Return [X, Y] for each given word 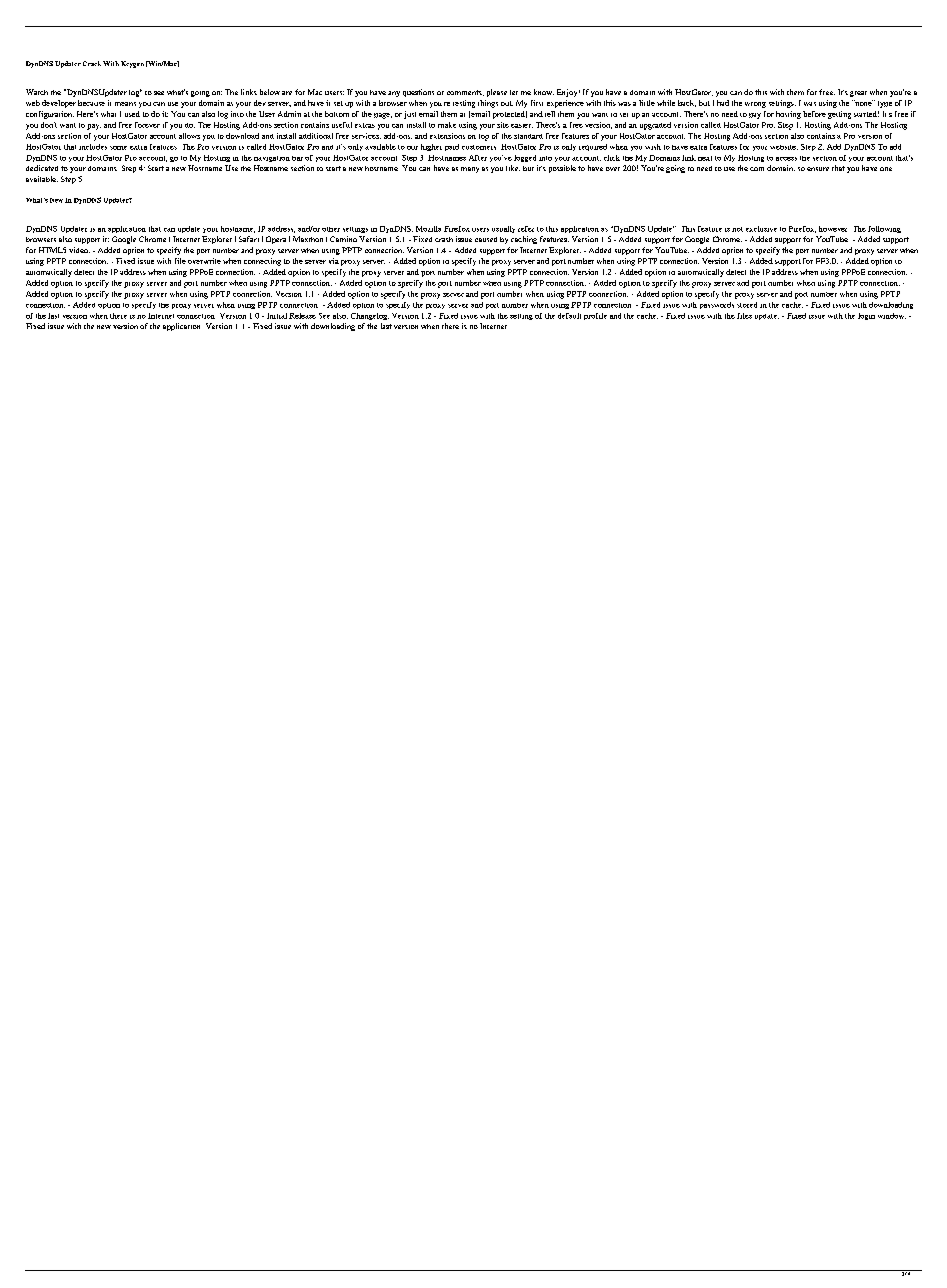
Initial [277, 316]
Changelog [370, 316]
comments [465, 93]
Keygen [132, 64]
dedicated [42, 168]
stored [747, 305]
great [858, 94]
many [470, 170]
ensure [818, 169]
